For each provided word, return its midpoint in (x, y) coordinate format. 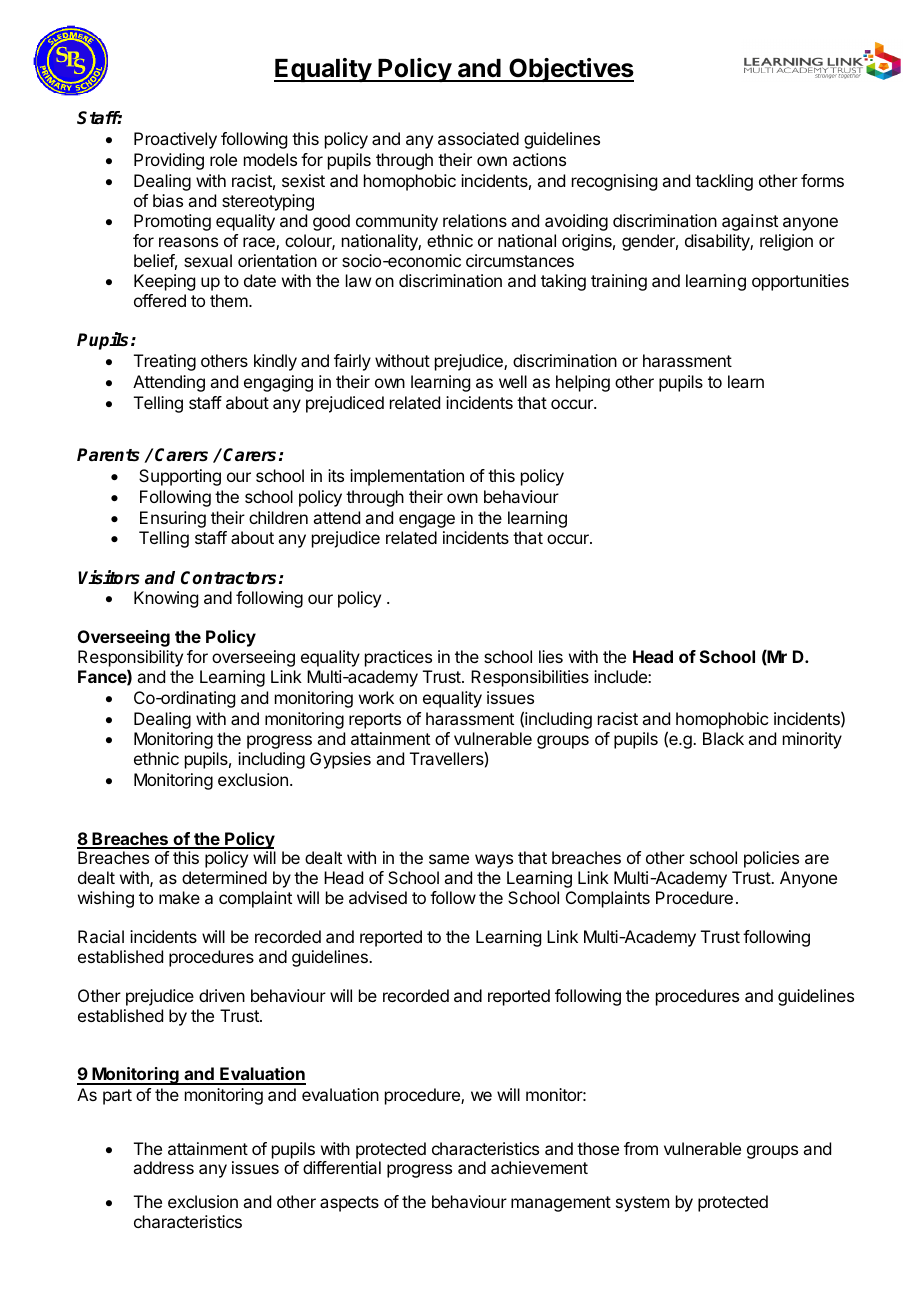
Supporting (180, 477)
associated (478, 138)
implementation (407, 477)
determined (224, 877)
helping (583, 383)
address (163, 1167)
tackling (724, 182)
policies (771, 859)
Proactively (175, 140)
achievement (539, 1167)
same (449, 859)
